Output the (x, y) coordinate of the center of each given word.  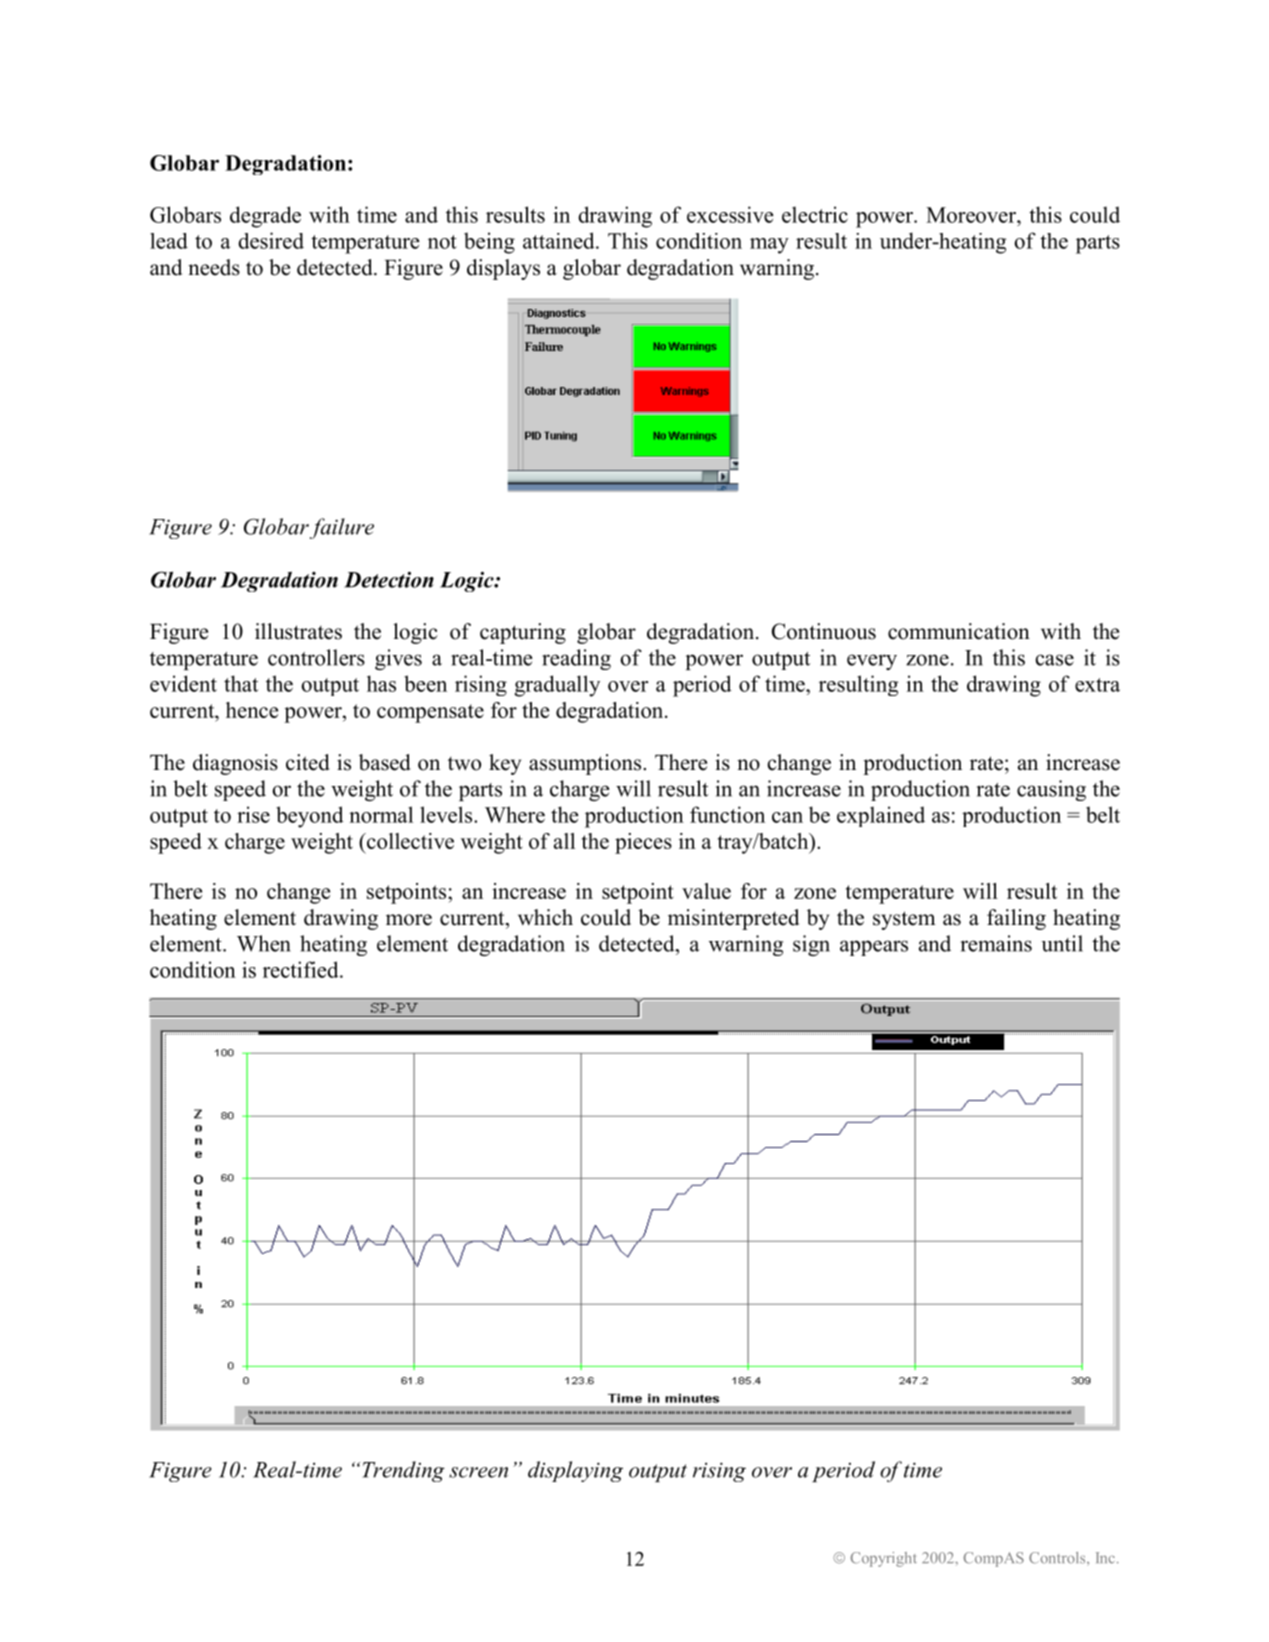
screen (478, 1472)
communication (959, 631)
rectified (302, 969)
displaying (575, 1471)
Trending (403, 1471)
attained (560, 240)
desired (271, 240)
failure (342, 528)
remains (996, 943)
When (264, 943)
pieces (643, 843)
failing (1016, 919)
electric (815, 214)
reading (576, 659)
